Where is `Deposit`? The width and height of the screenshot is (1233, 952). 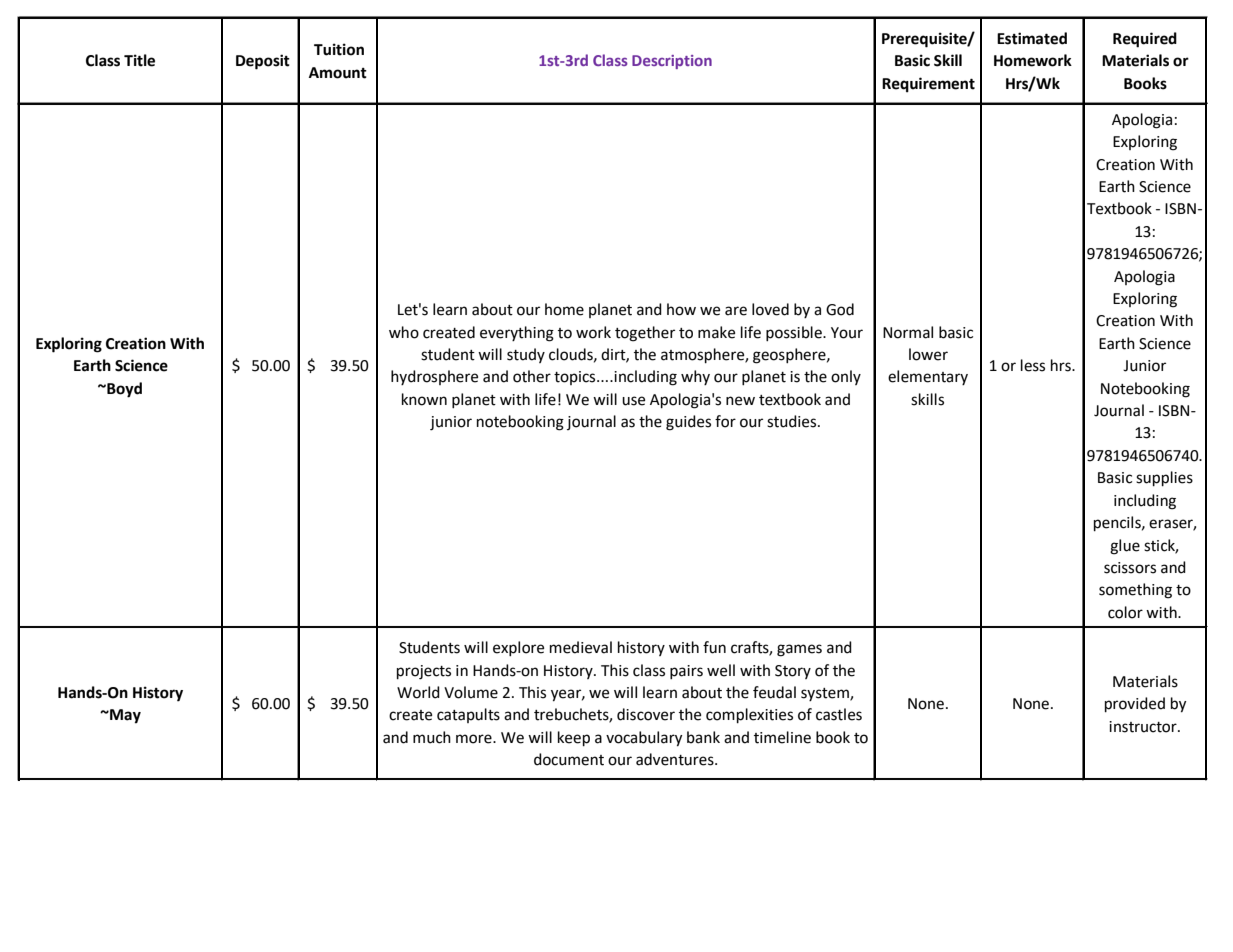 Deposit is located at coordinates (263, 62).
